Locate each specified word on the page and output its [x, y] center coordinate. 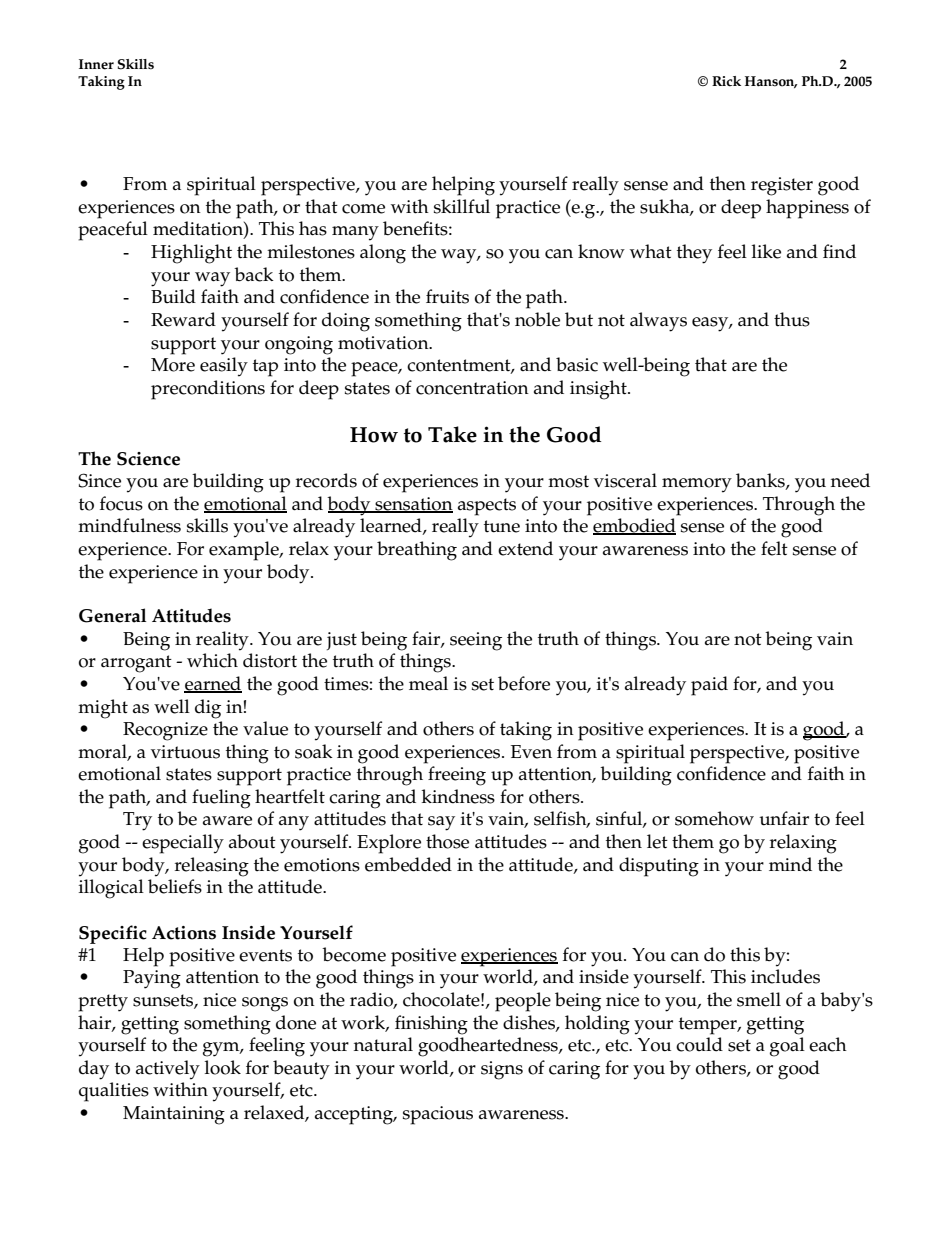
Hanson [771, 82]
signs [502, 1070]
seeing [476, 641]
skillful [462, 206]
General [112, 615]
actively [168, 1070]
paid [709, 686]
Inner [96, 64]
